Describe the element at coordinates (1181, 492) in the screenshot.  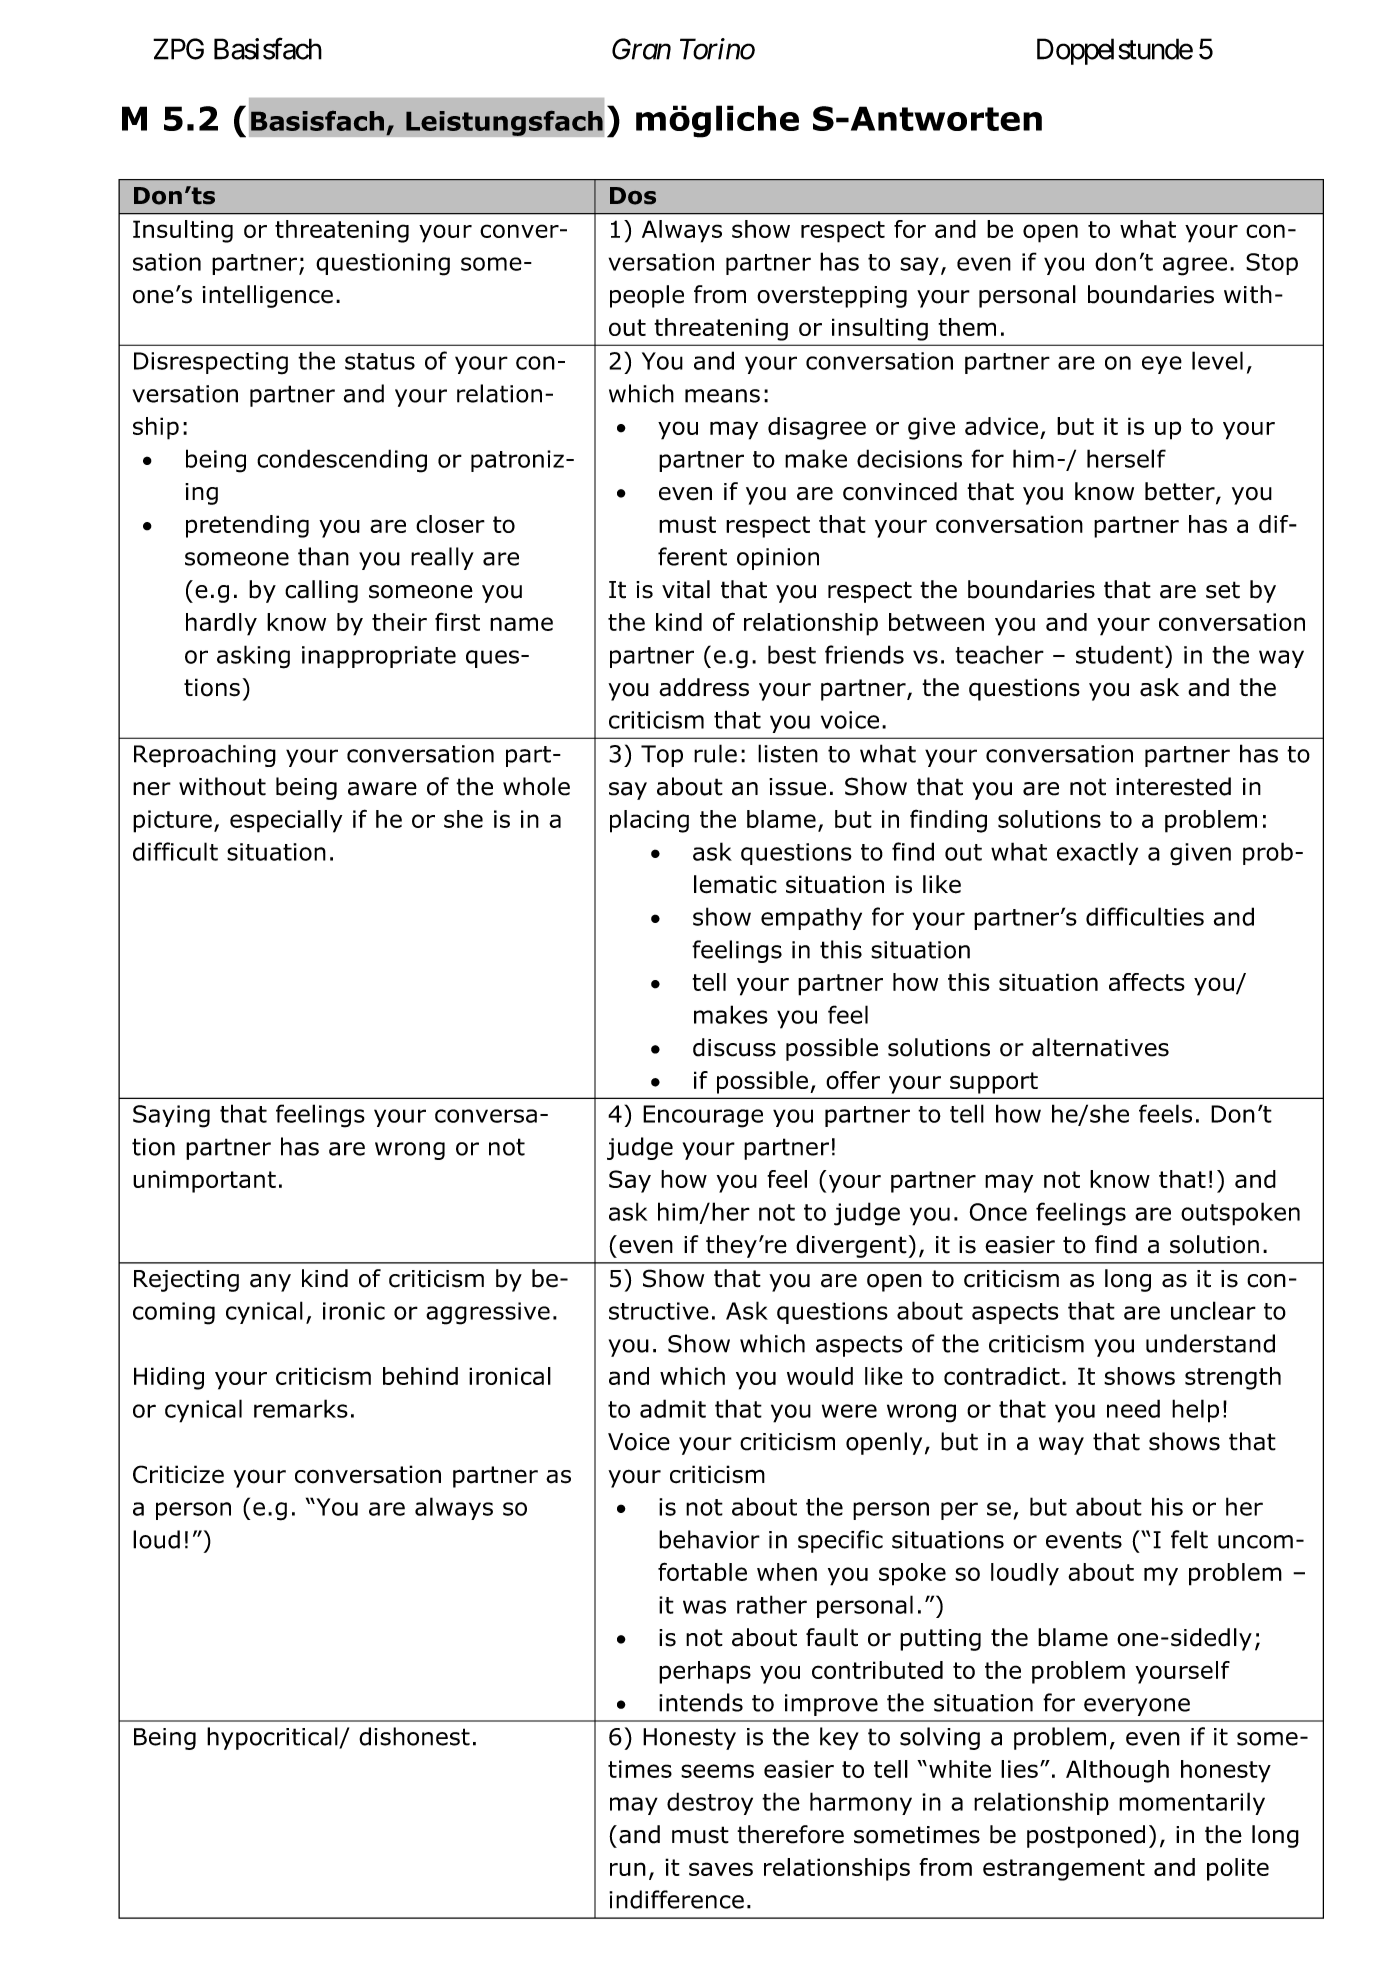
I see `better` at that location.
